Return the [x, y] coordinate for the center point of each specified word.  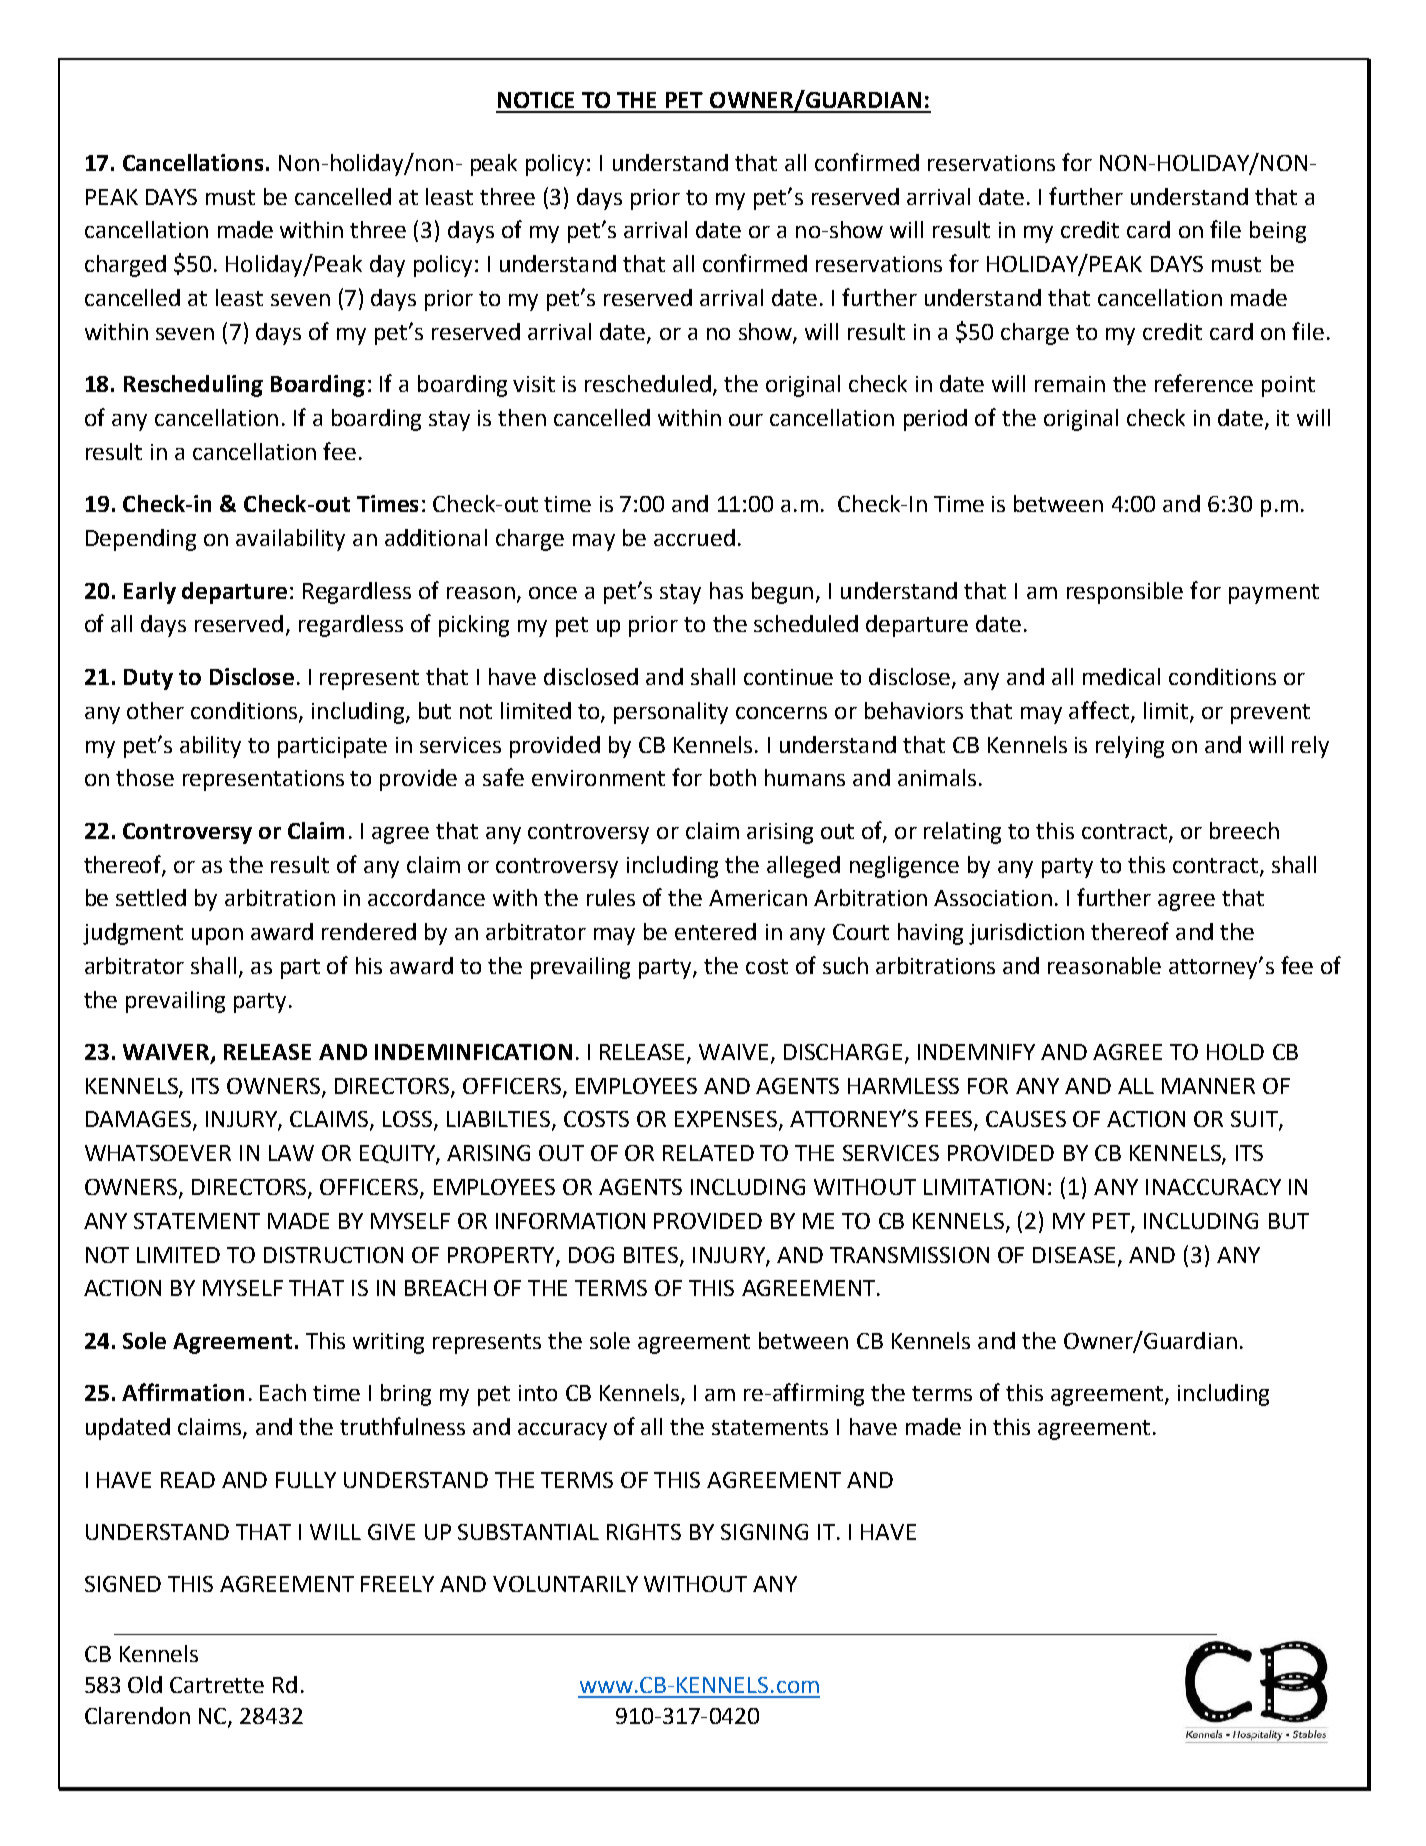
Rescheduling [193, 386]
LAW [291, 1153]
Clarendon [137, 1715]
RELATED [708, 1153]
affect [1099, 710]
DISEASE [1076, 1256]
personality [671, 713]
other [155, 710]
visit [534, 384]
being [1278, 232]
